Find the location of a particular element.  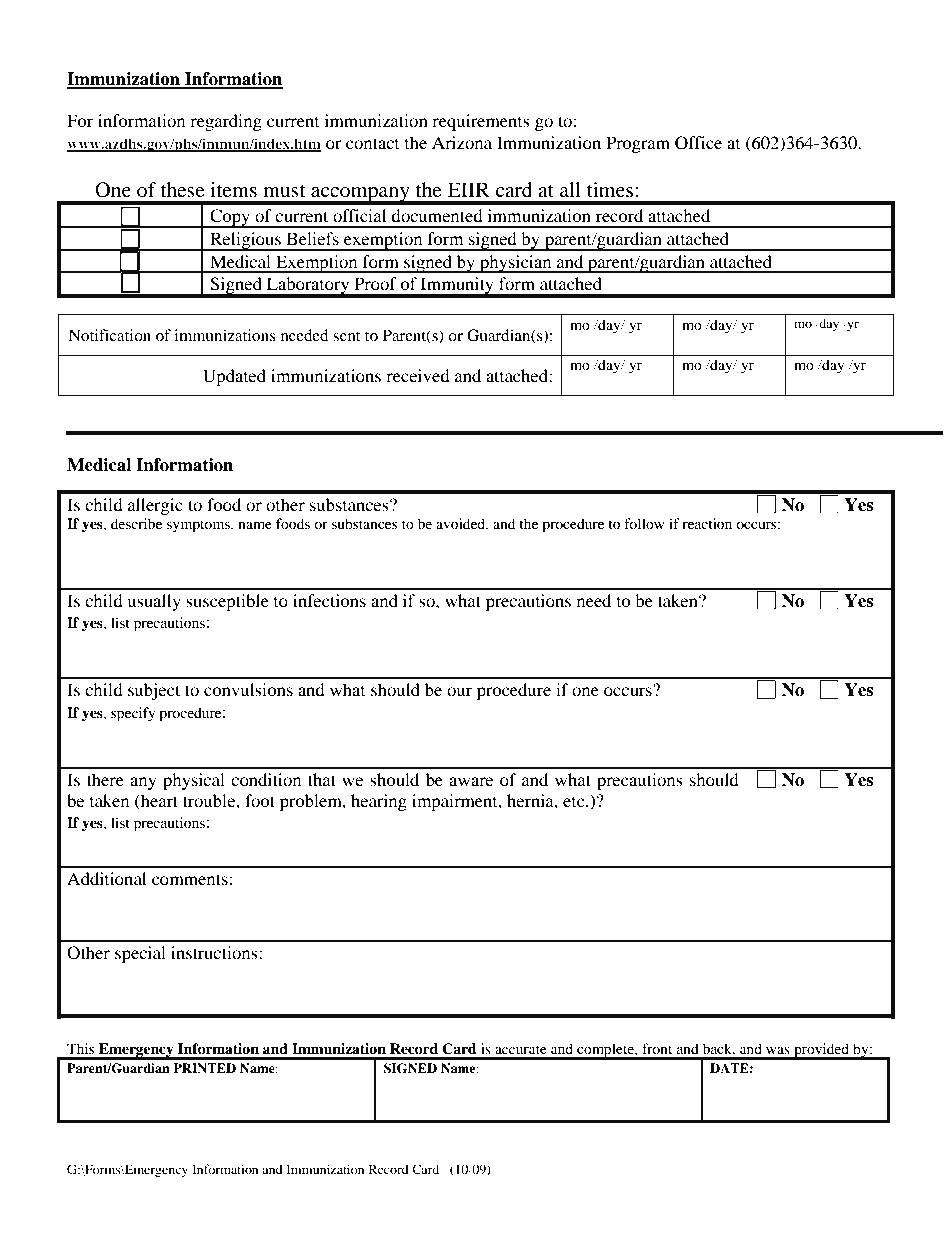

follow is located at coordinates (644, 523).
